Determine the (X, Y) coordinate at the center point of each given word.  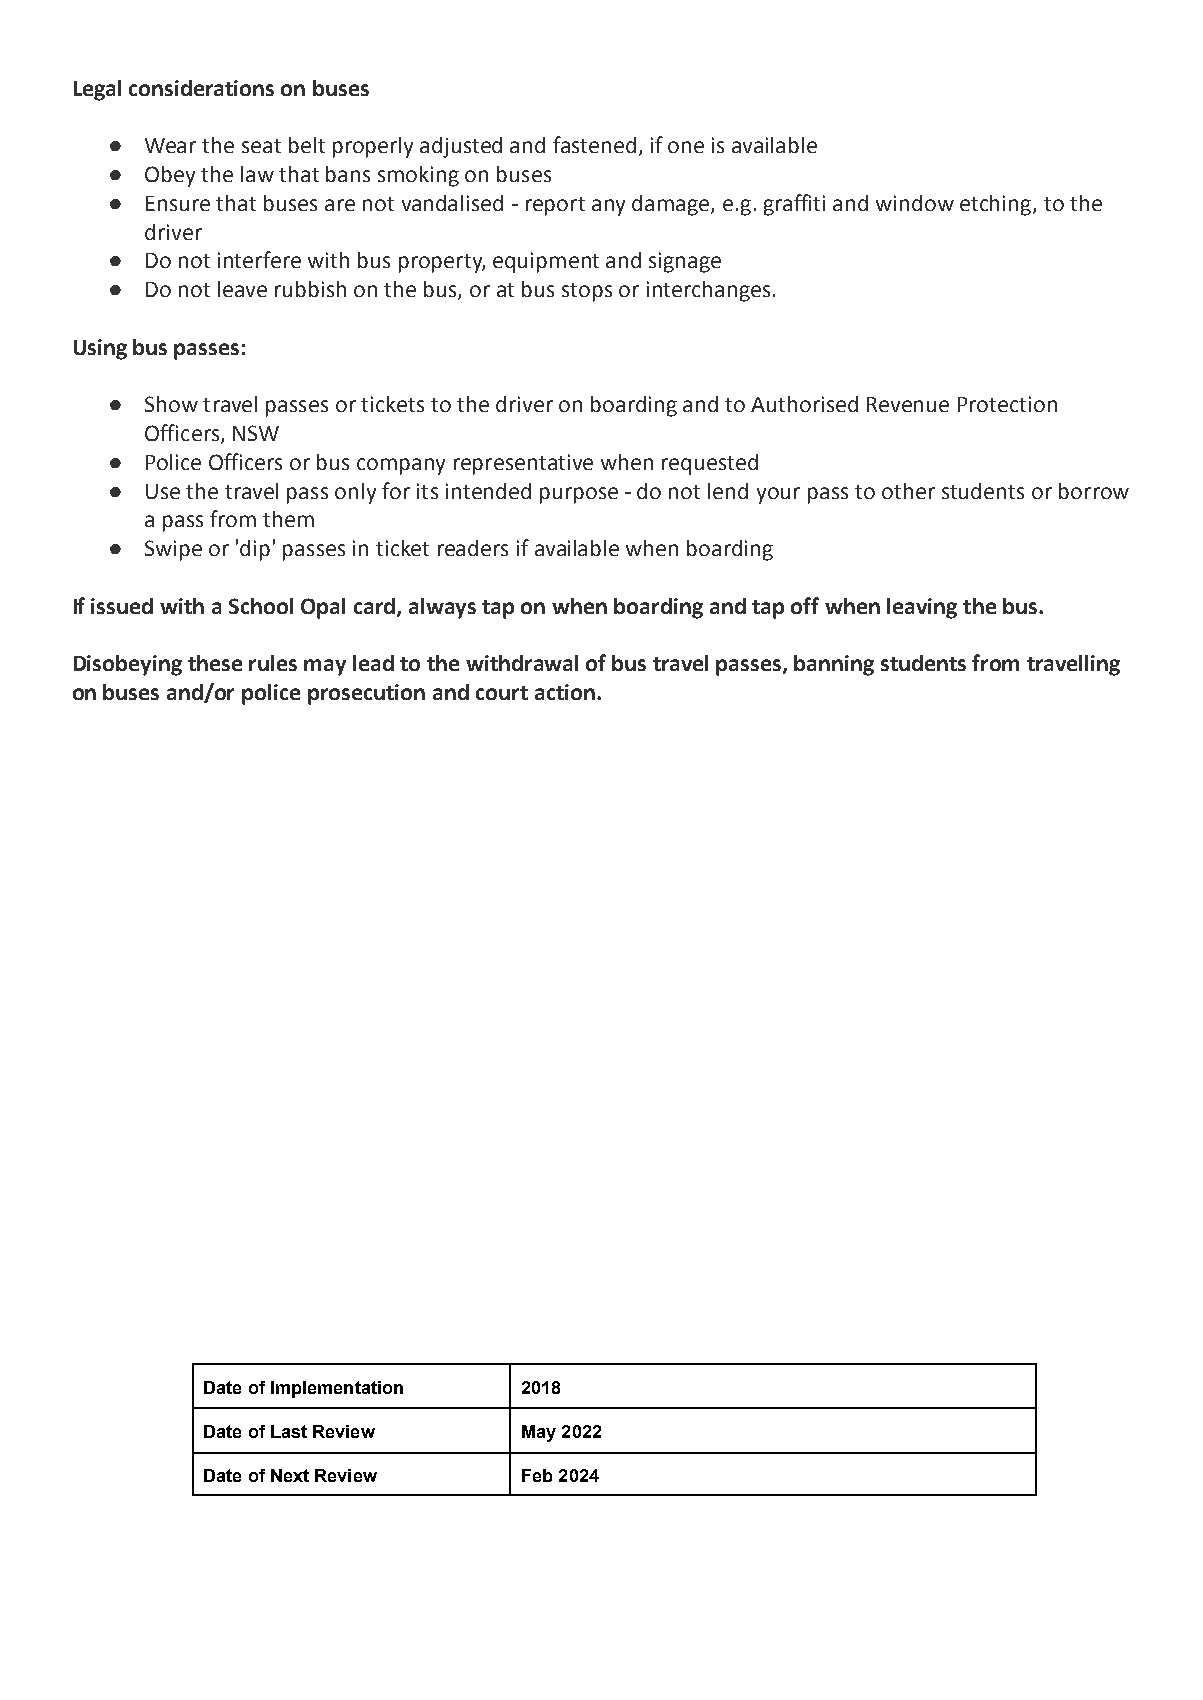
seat (261, 146)
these (215, 663)
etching (997, 205)
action (565, 692)
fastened (594, 144)
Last (289, 1431)
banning (834, 665)
